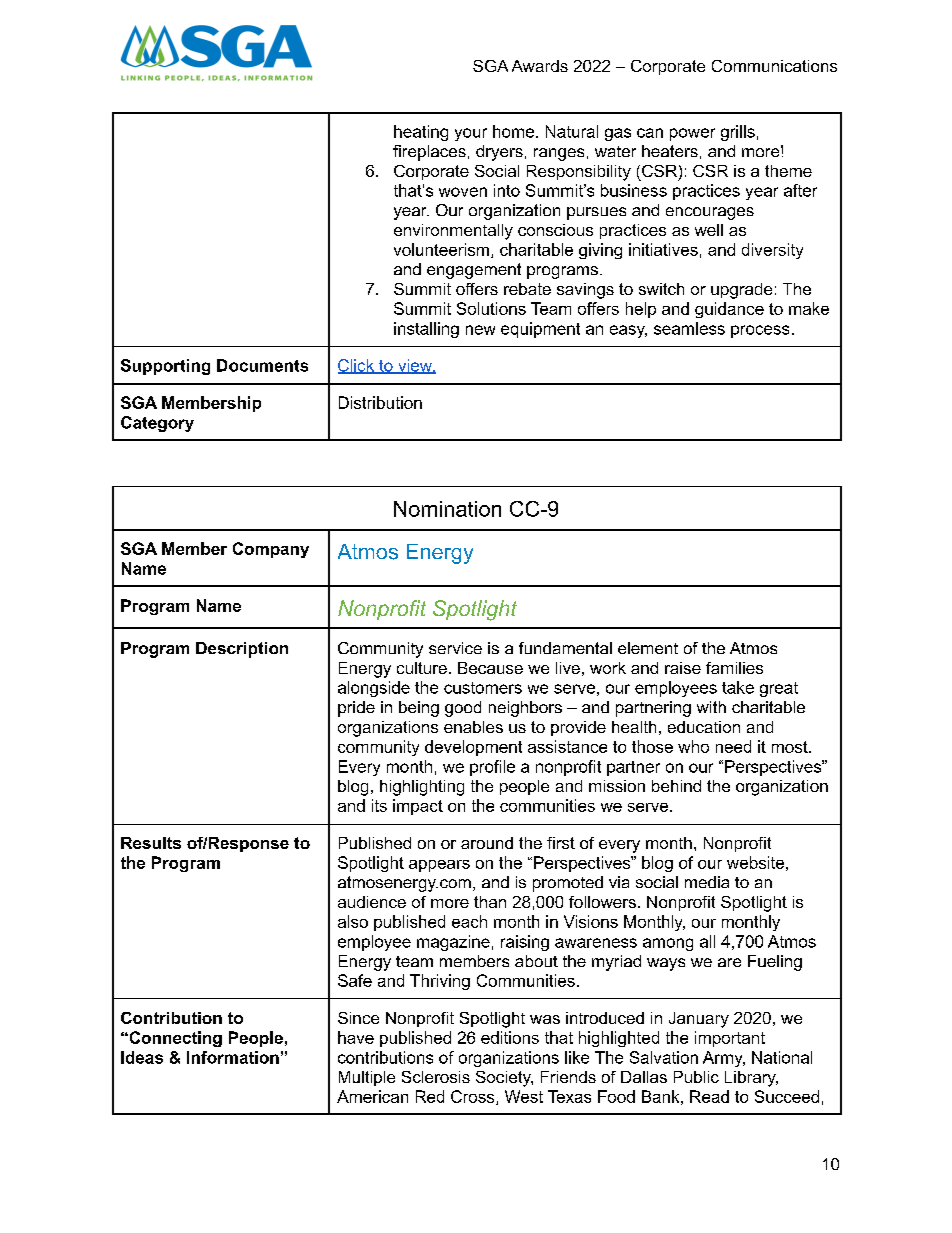  What do you see at coordinates (242, 650) in the document?
I see `Description` at bounding box center [242, 650].
